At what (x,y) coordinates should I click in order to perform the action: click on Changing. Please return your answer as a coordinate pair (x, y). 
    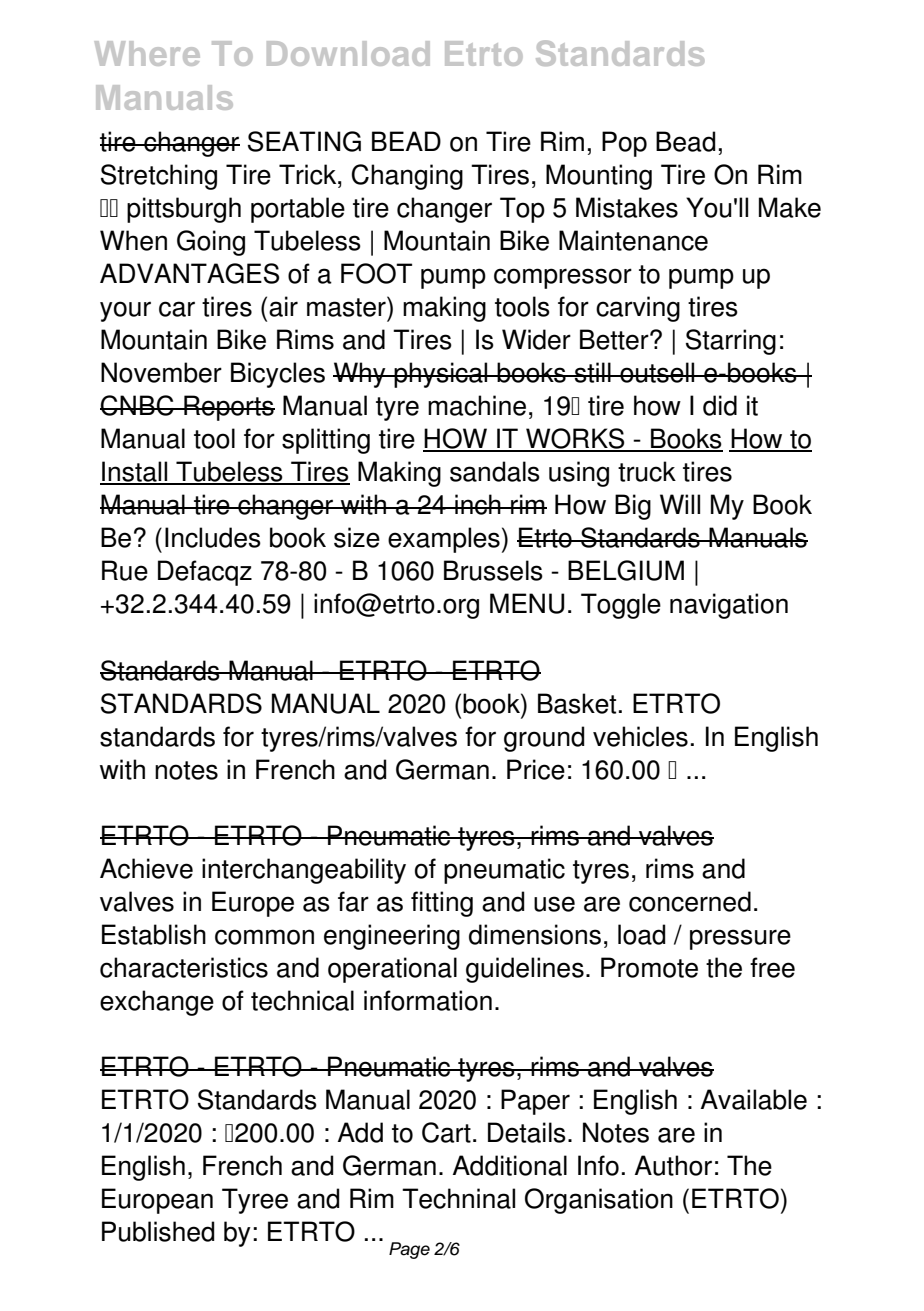
    Looking at the image, I should click on (407, 177).
